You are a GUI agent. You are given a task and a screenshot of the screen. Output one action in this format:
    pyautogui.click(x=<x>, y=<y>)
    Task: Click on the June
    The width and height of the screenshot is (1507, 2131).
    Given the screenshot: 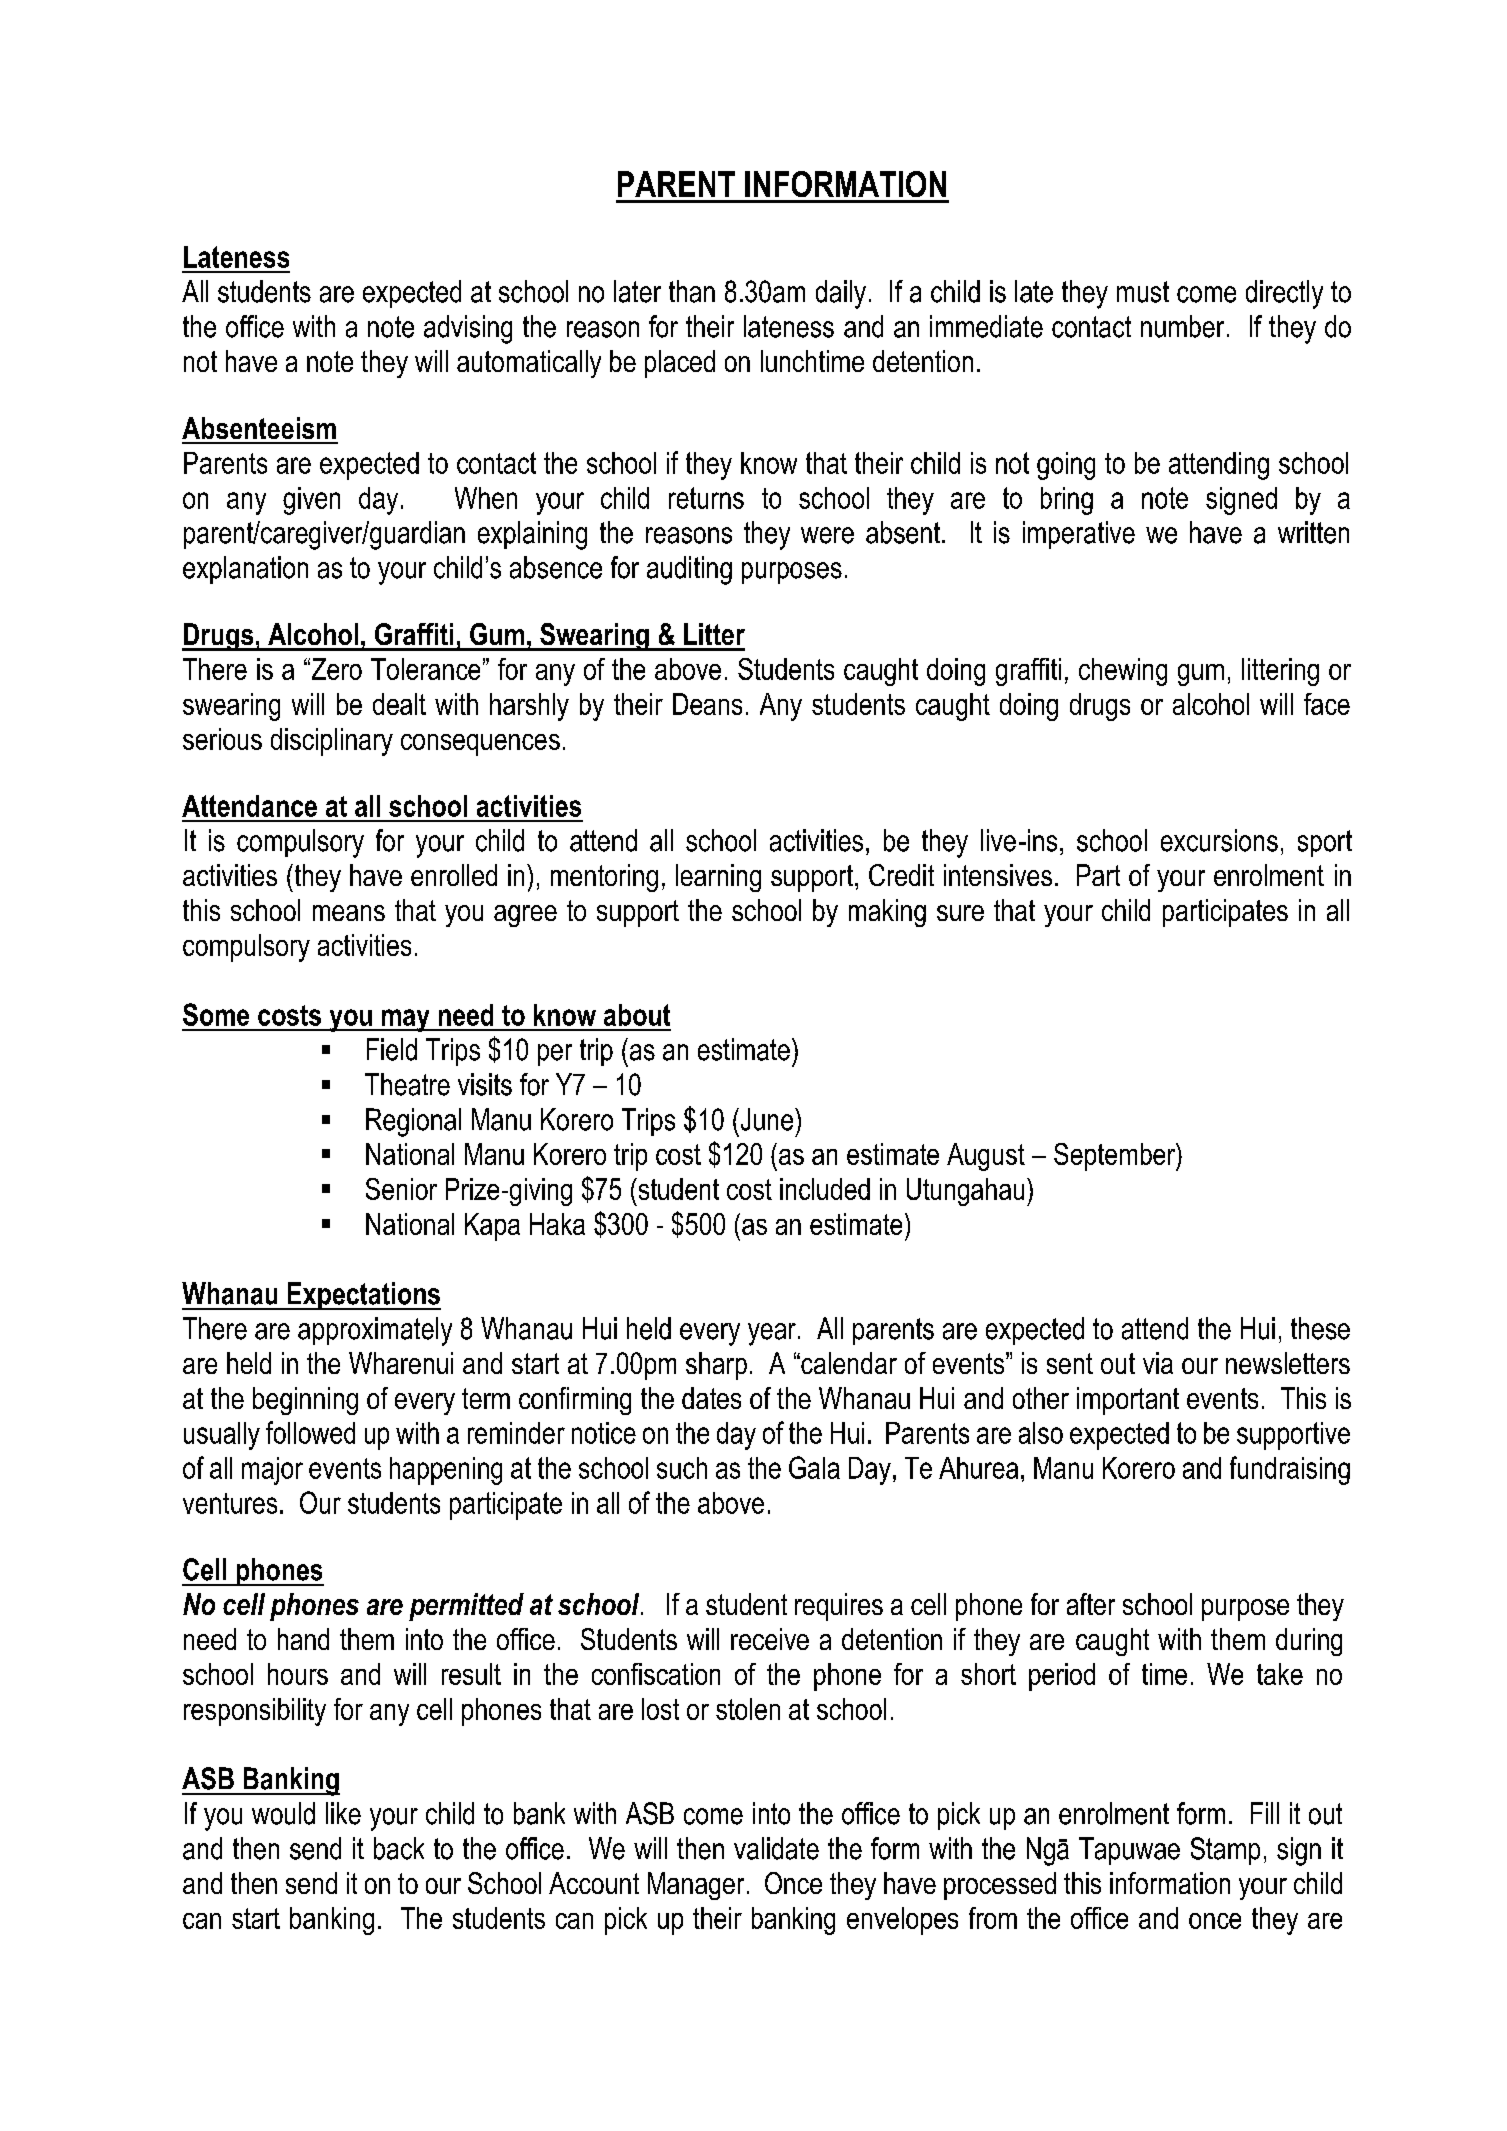 What is the action you would take?
    pyautogui.click(x=767, y=1119)
